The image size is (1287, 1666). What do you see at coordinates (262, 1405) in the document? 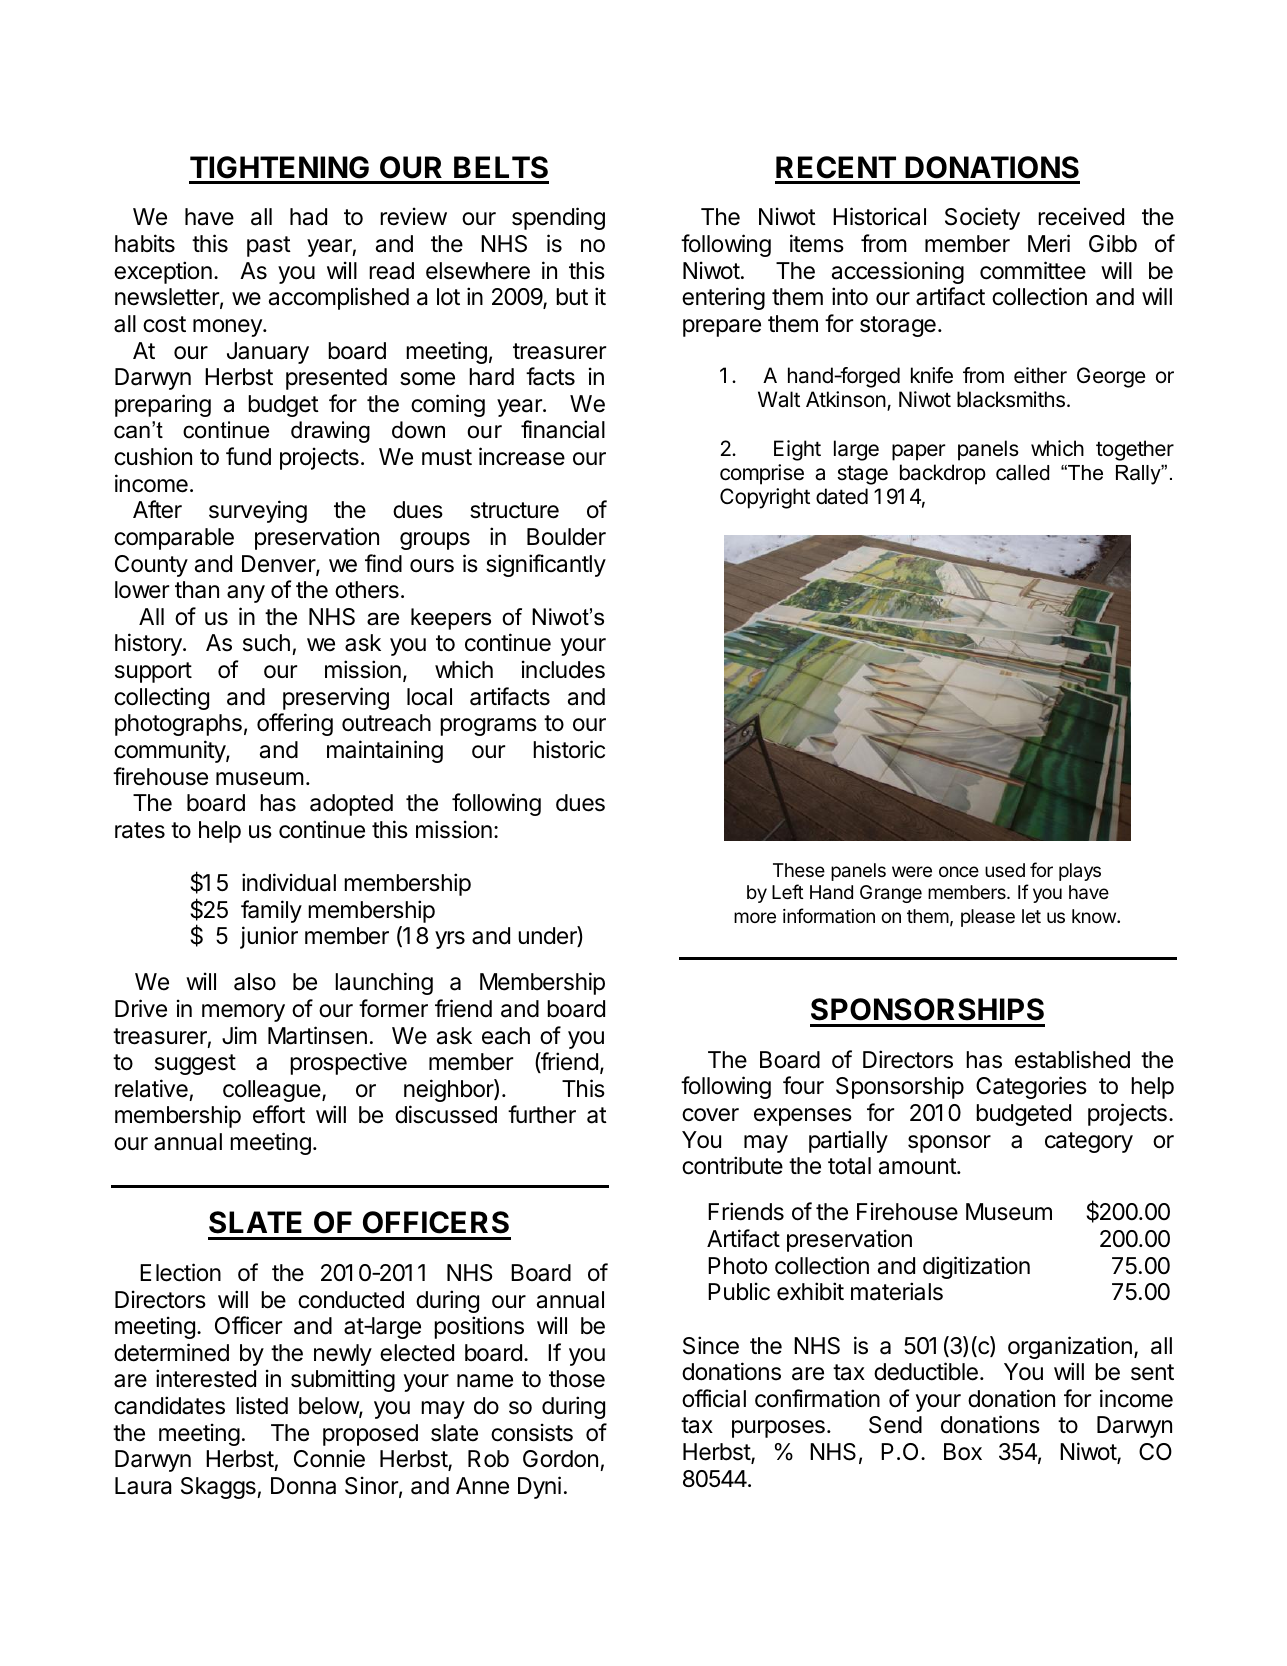
I see `listed` at bounding box center [262, 1405].
